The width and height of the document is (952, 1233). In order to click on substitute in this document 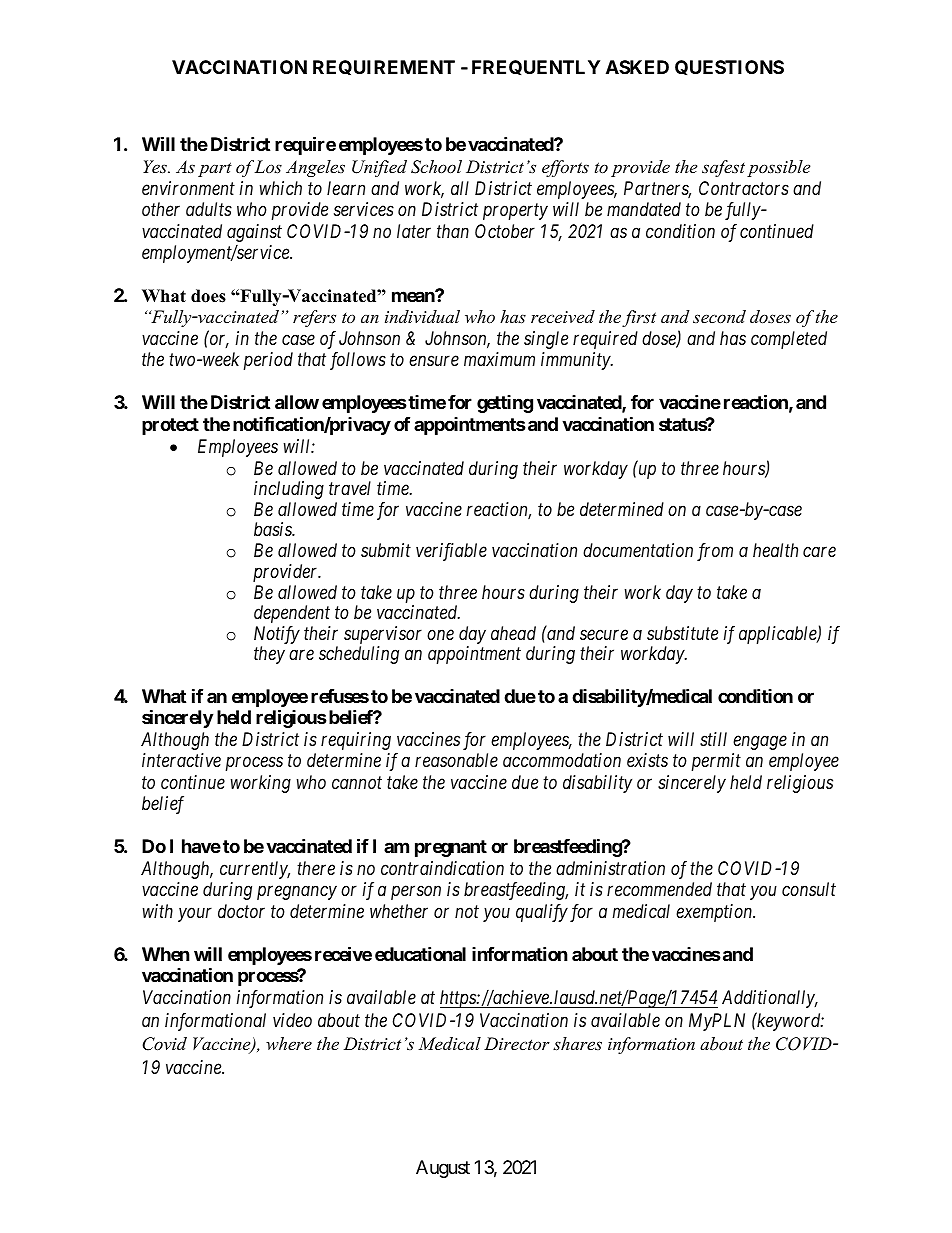, I will do `click(682, 633)`.
